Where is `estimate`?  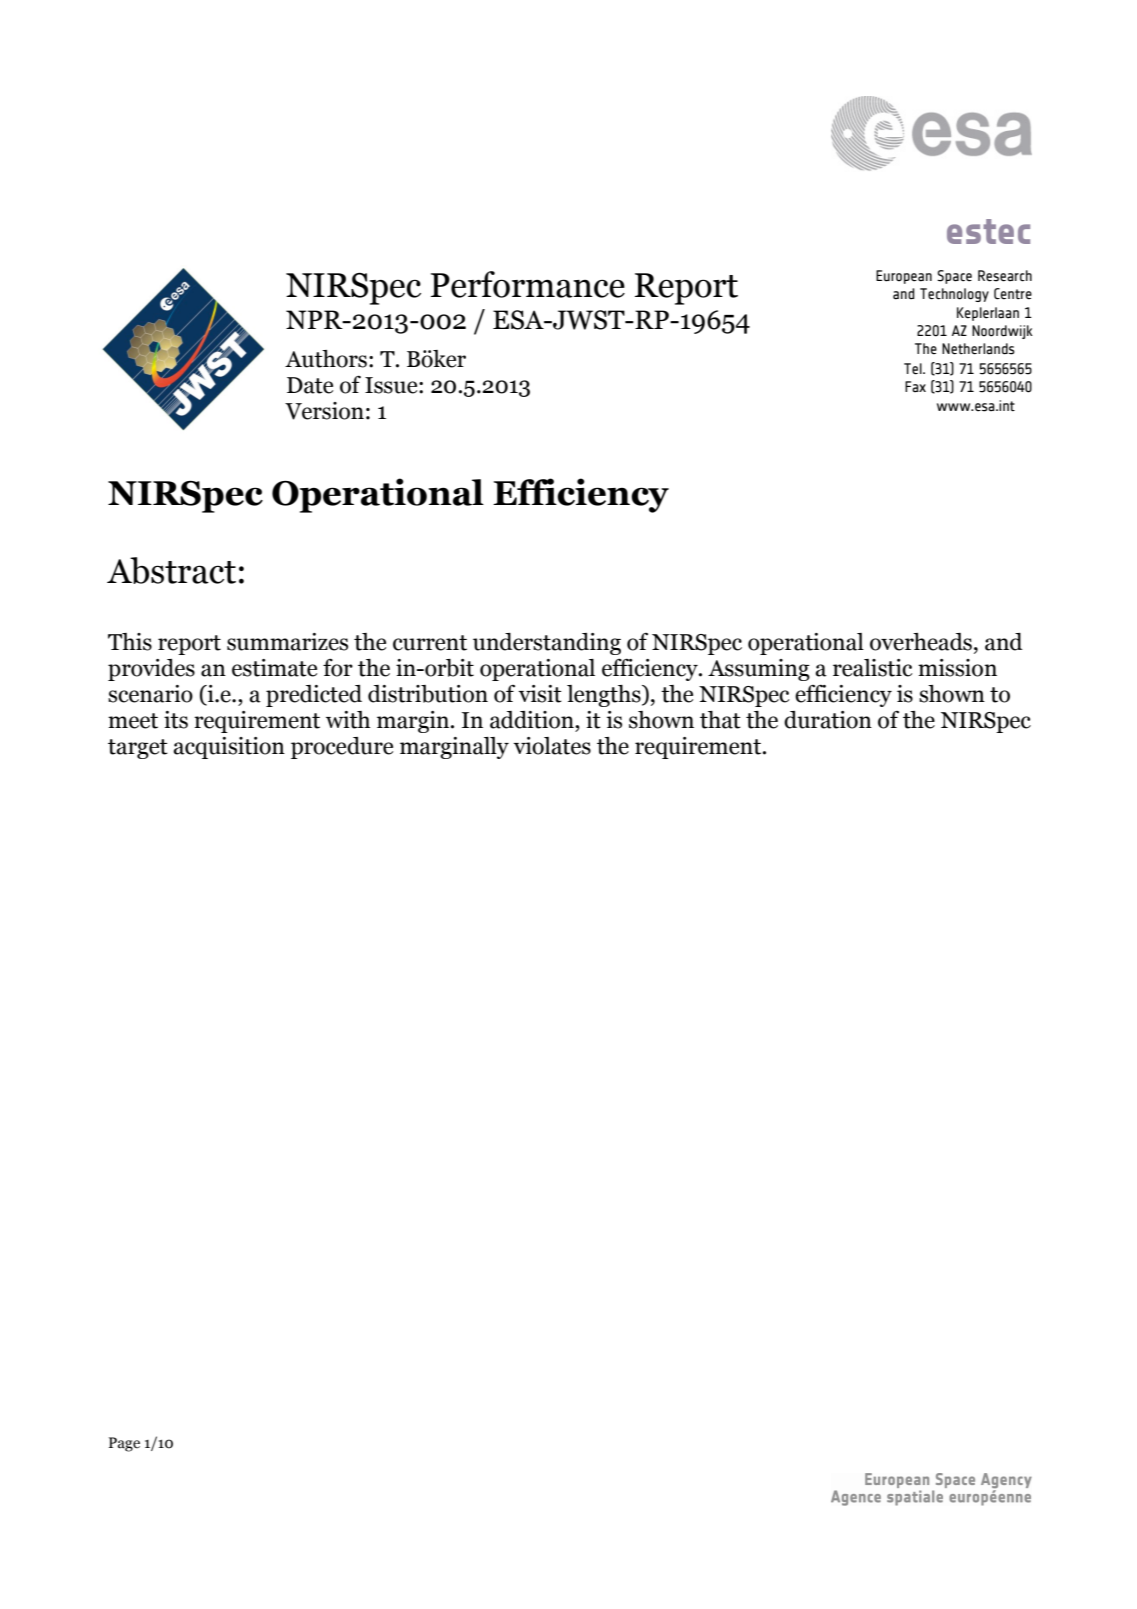
estimate is located at coordinates (274, 668).
